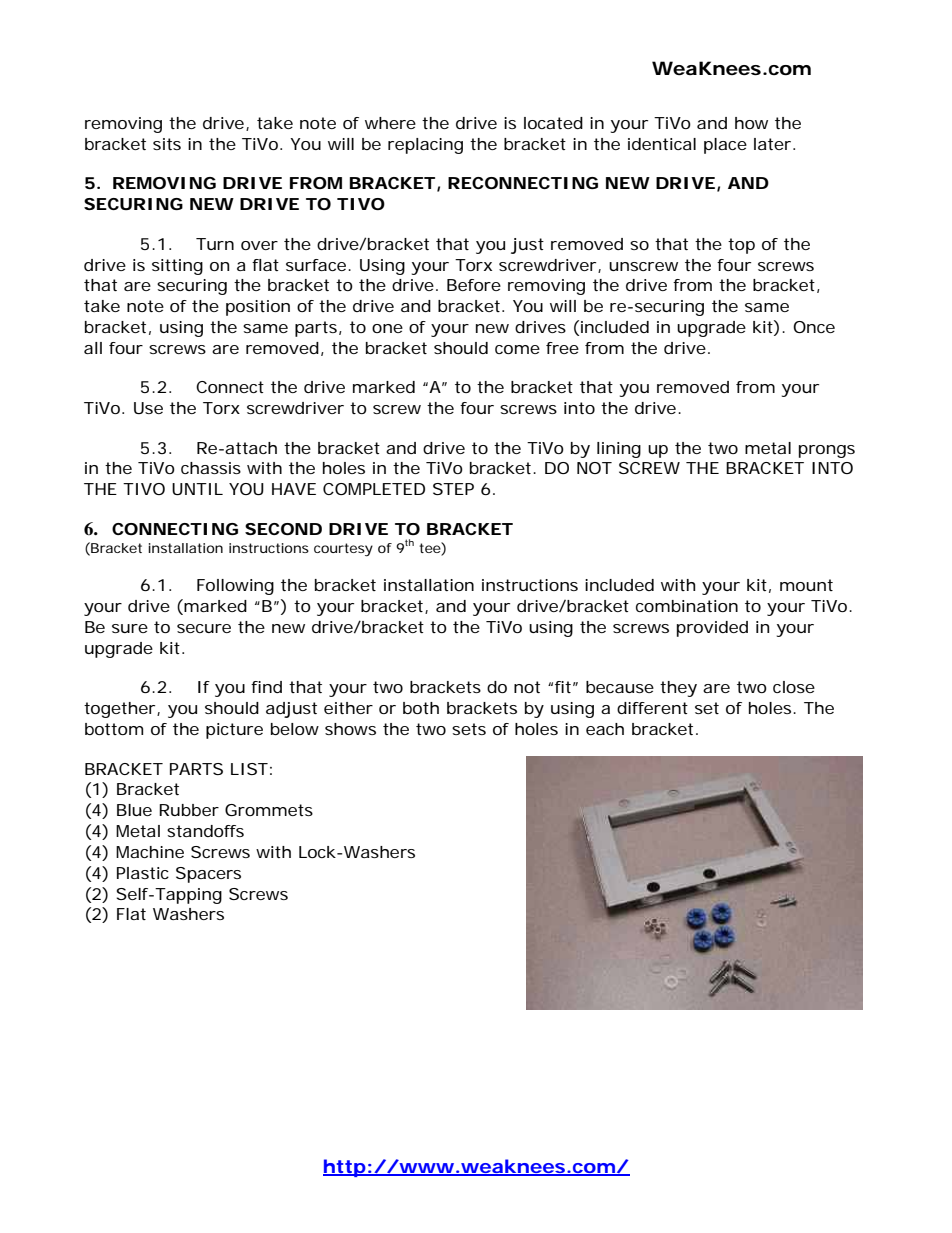 The width and height of the image is (952, 1233). What do you see at coordinates (208, 875) in the image?
I see `Spacers` at bounding box center [208, 875].
